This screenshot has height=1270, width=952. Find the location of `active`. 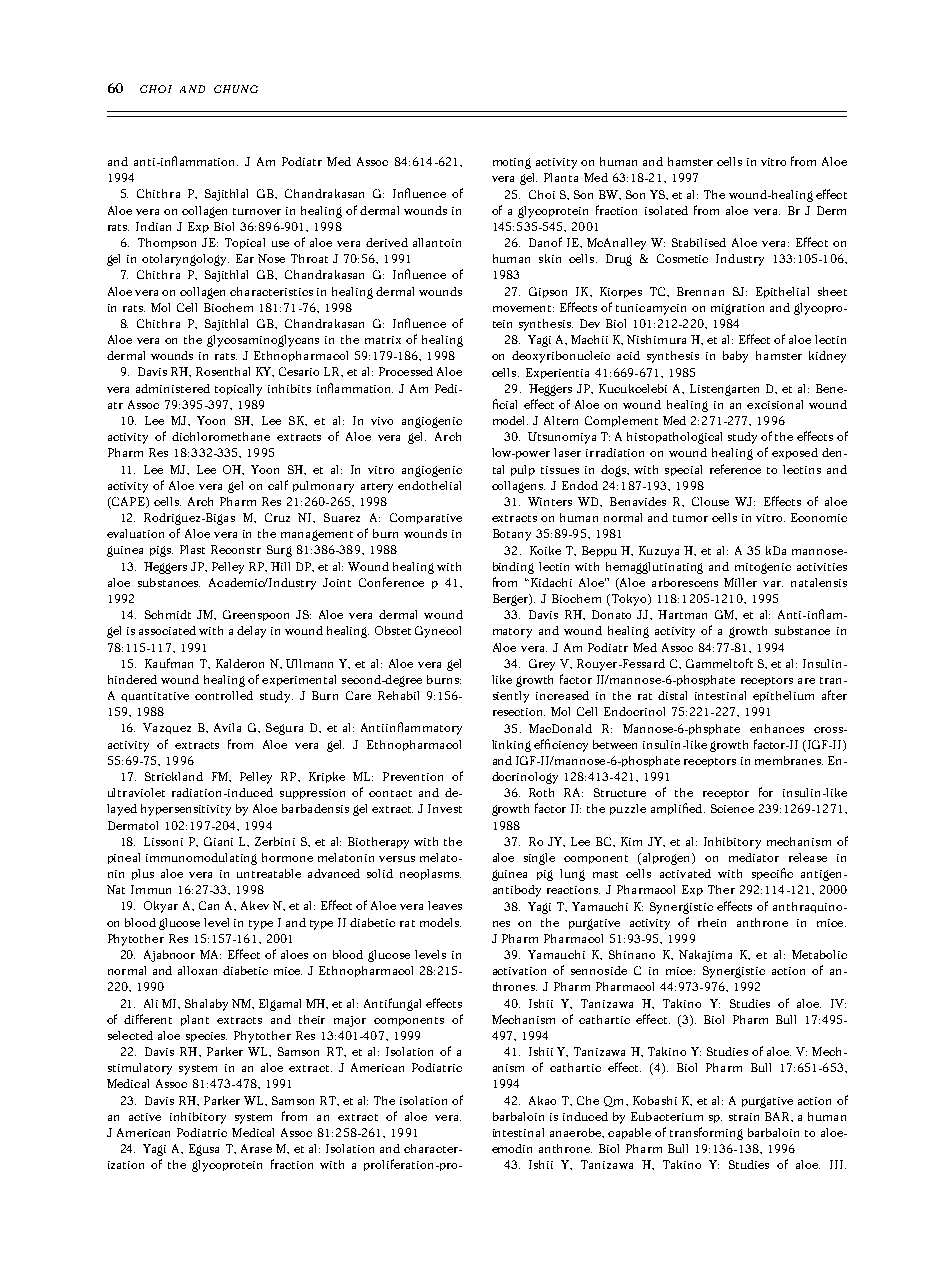

active is located at coordinates (145, 1117).
